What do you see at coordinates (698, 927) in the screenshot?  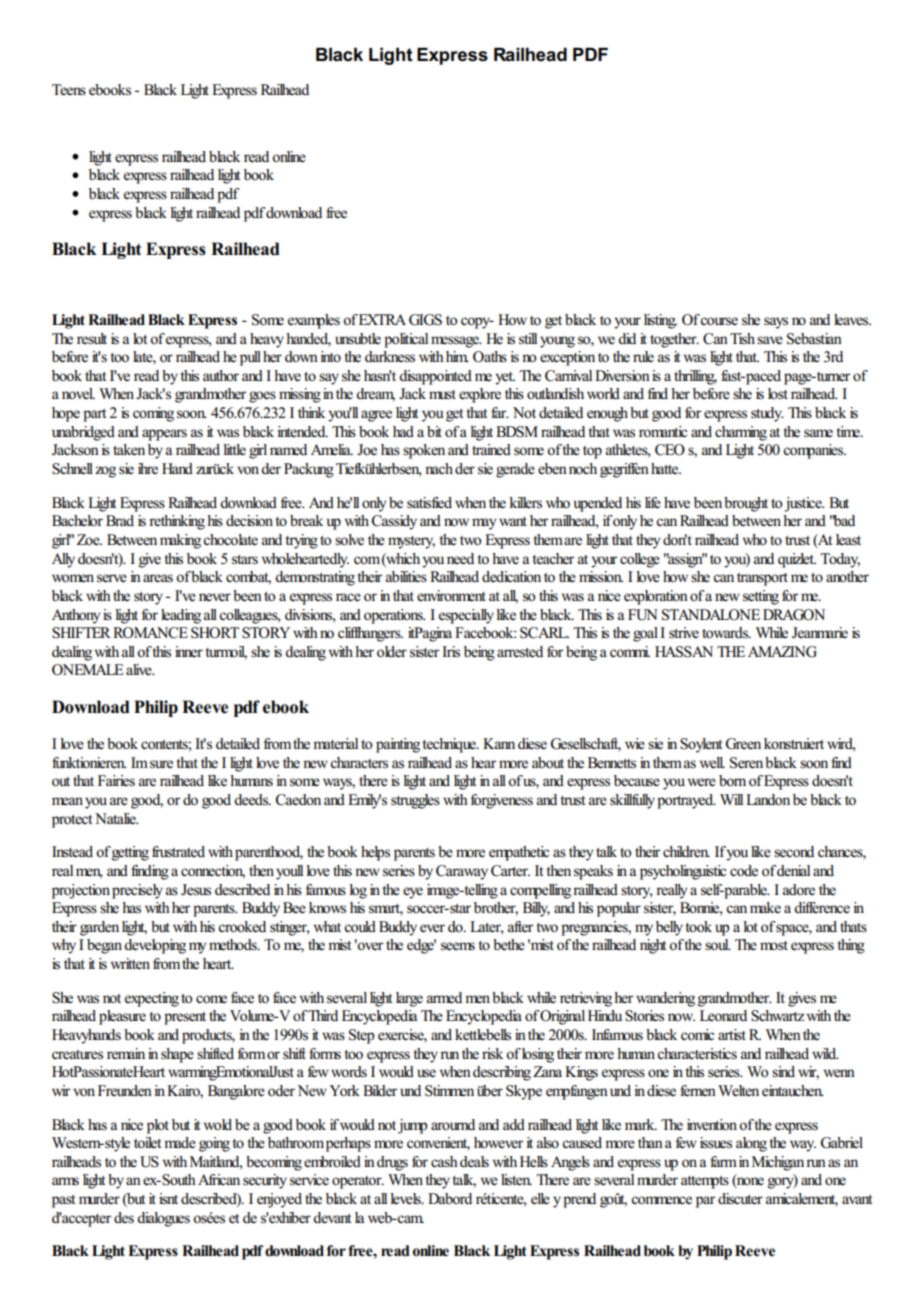 I see `took` at bounding box center [698, 927].
